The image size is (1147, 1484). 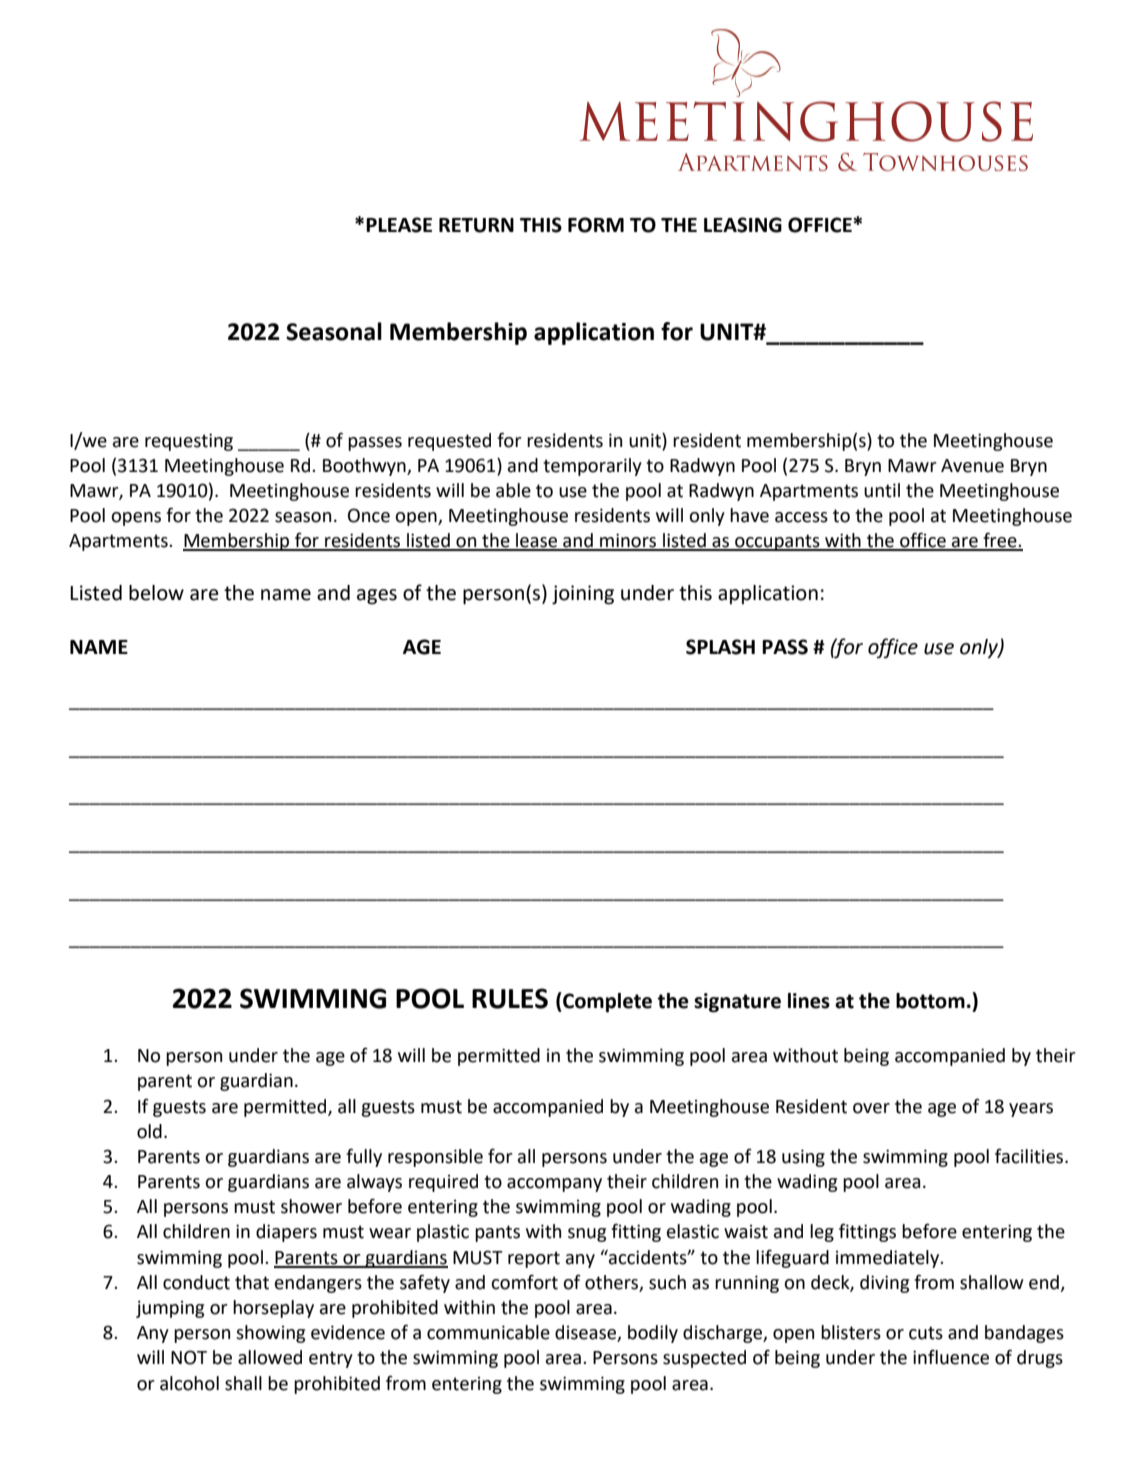 What do you see at coordinates (583, 595) in the document?
I see `joining` at bounding box center [583, 595].
